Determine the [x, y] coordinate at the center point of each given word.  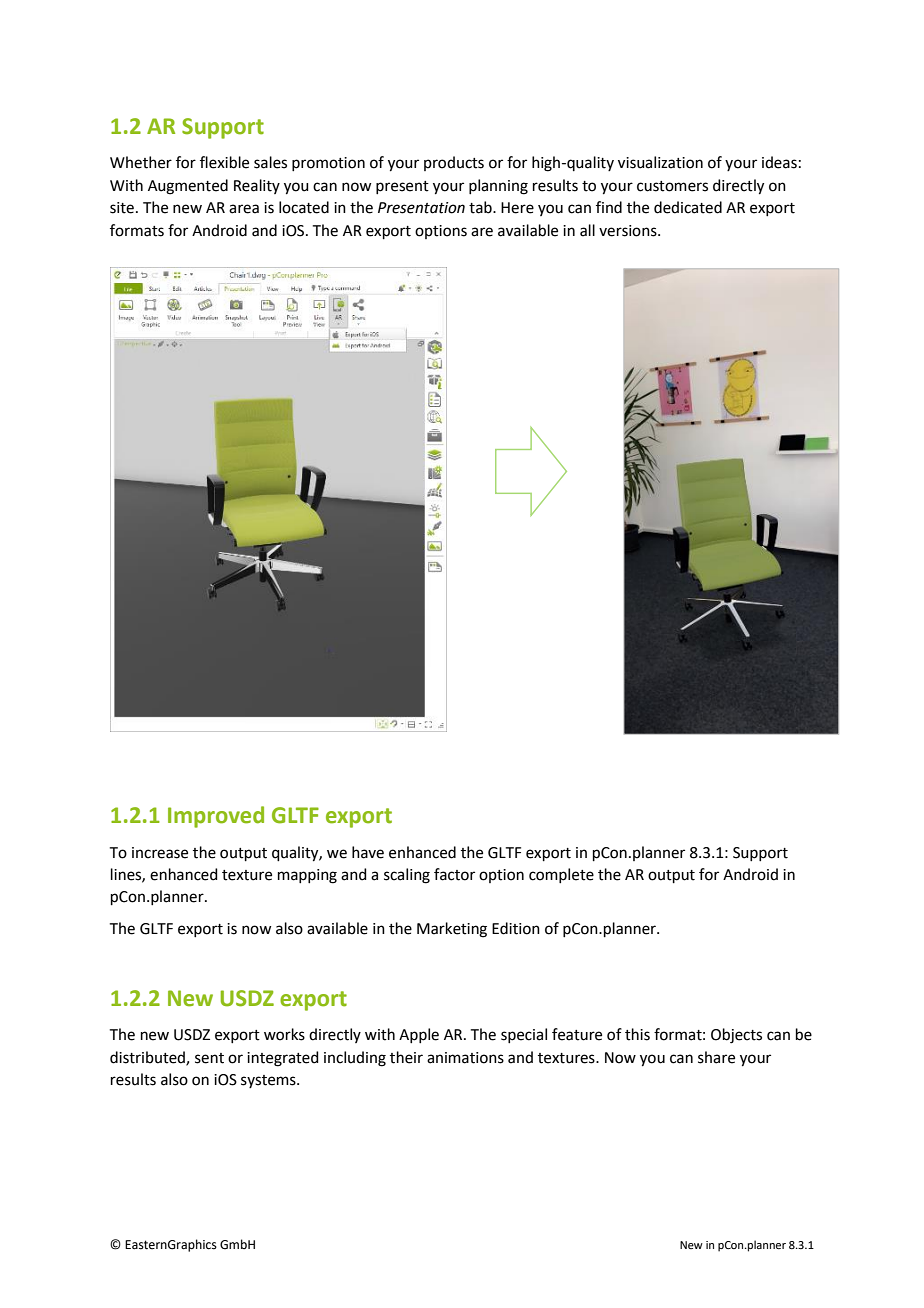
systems [269, 1081]
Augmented [188, 187]
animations [465, 1058]
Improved [216, 817]
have [368, 852]
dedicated [688, 207]
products [454, 163]
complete [561, 875]
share [716, 1057]
